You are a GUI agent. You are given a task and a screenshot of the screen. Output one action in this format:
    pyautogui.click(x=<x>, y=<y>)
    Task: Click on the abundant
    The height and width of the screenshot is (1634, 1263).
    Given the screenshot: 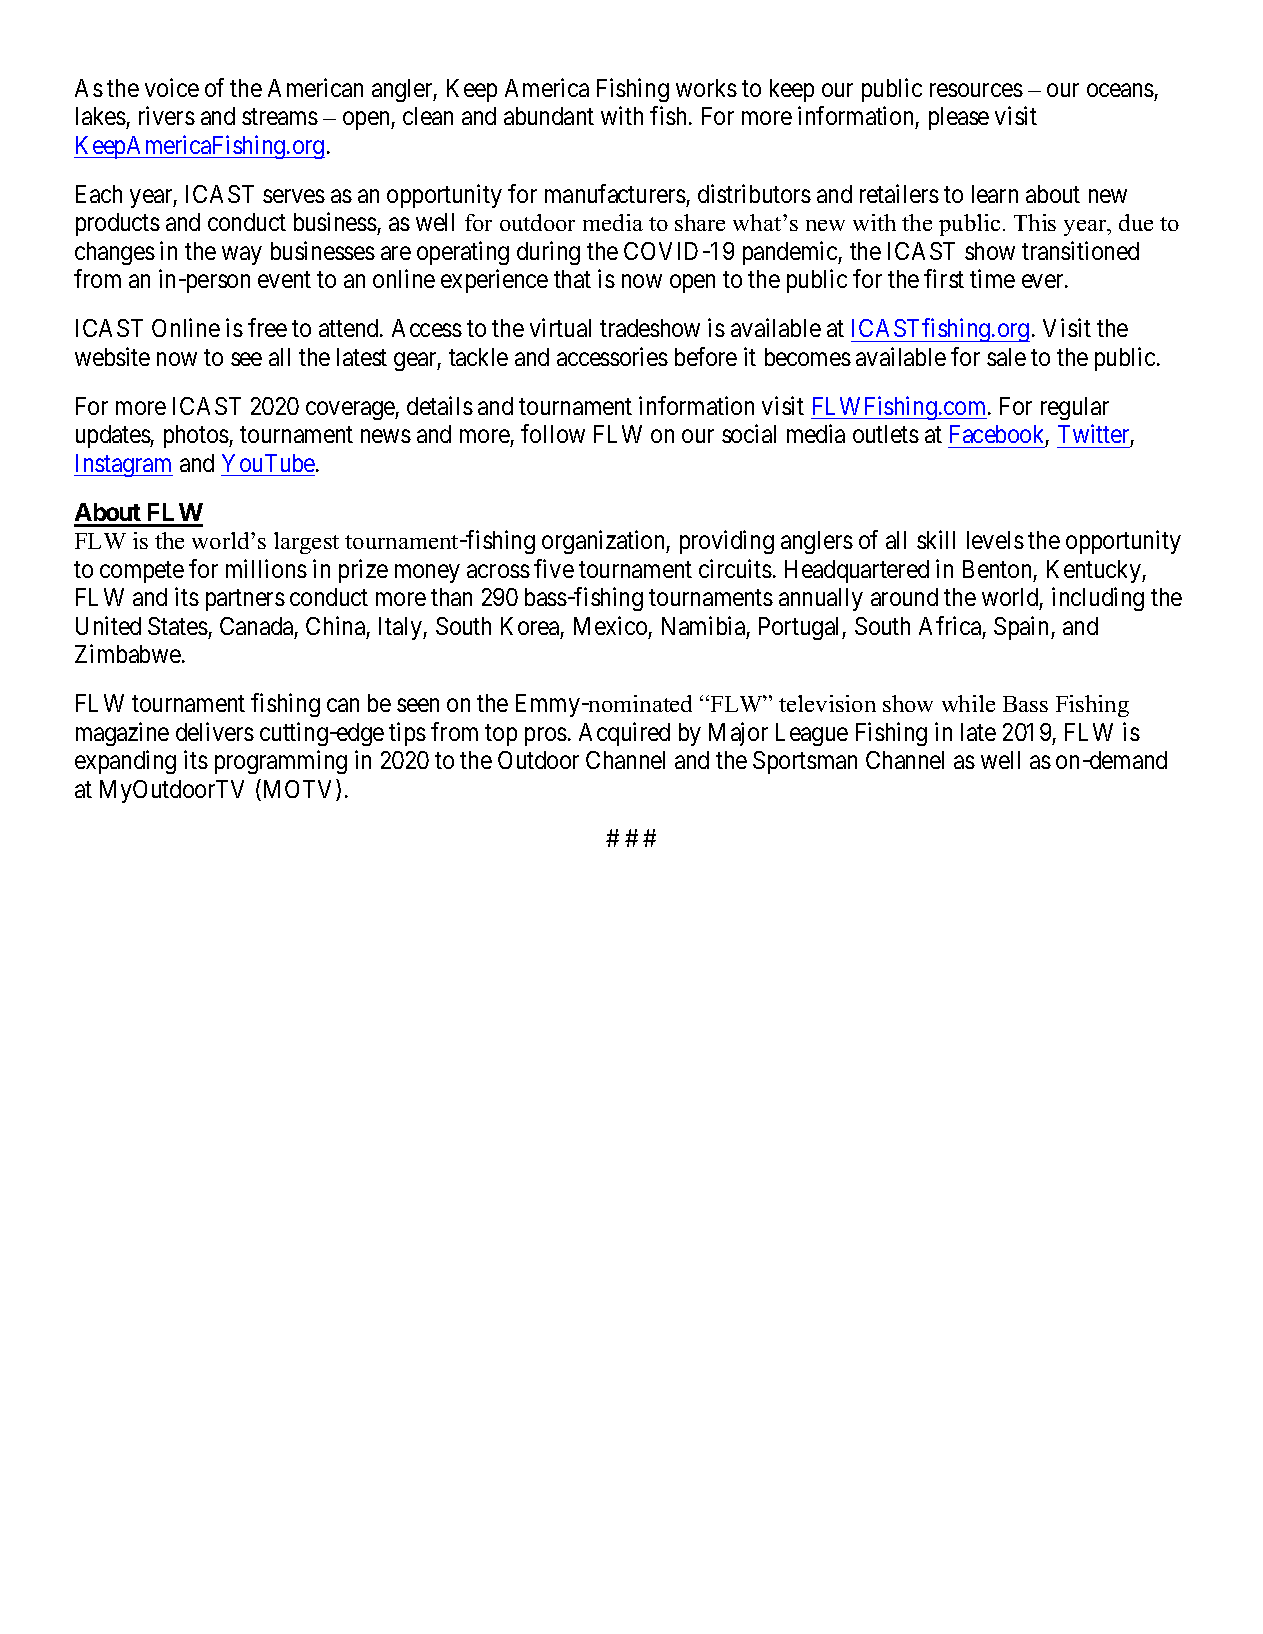 What is the action you would take?
    pyautogui.click(x=549, y=116)
